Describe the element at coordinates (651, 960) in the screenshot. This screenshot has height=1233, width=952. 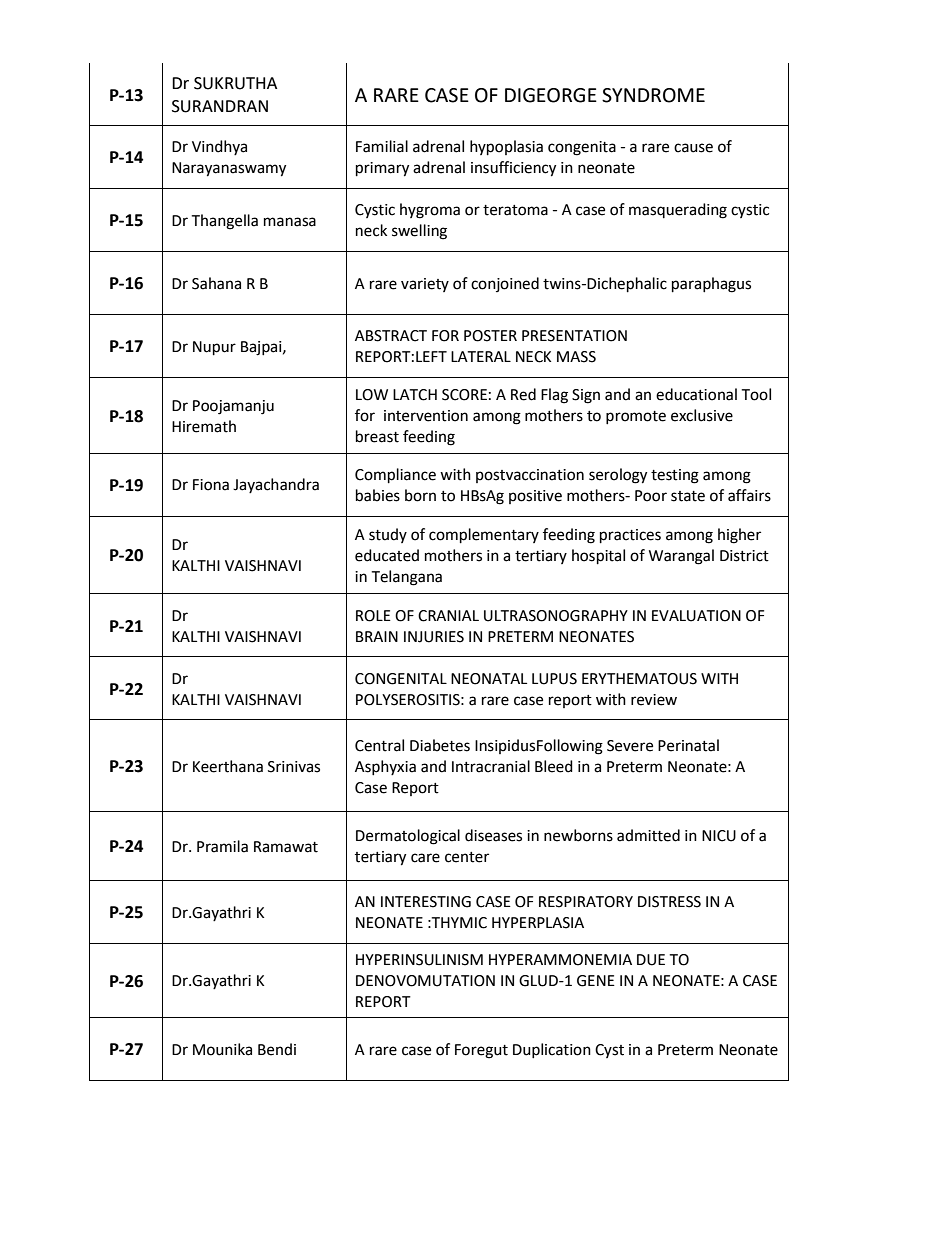
I see `DUE` at that location.
